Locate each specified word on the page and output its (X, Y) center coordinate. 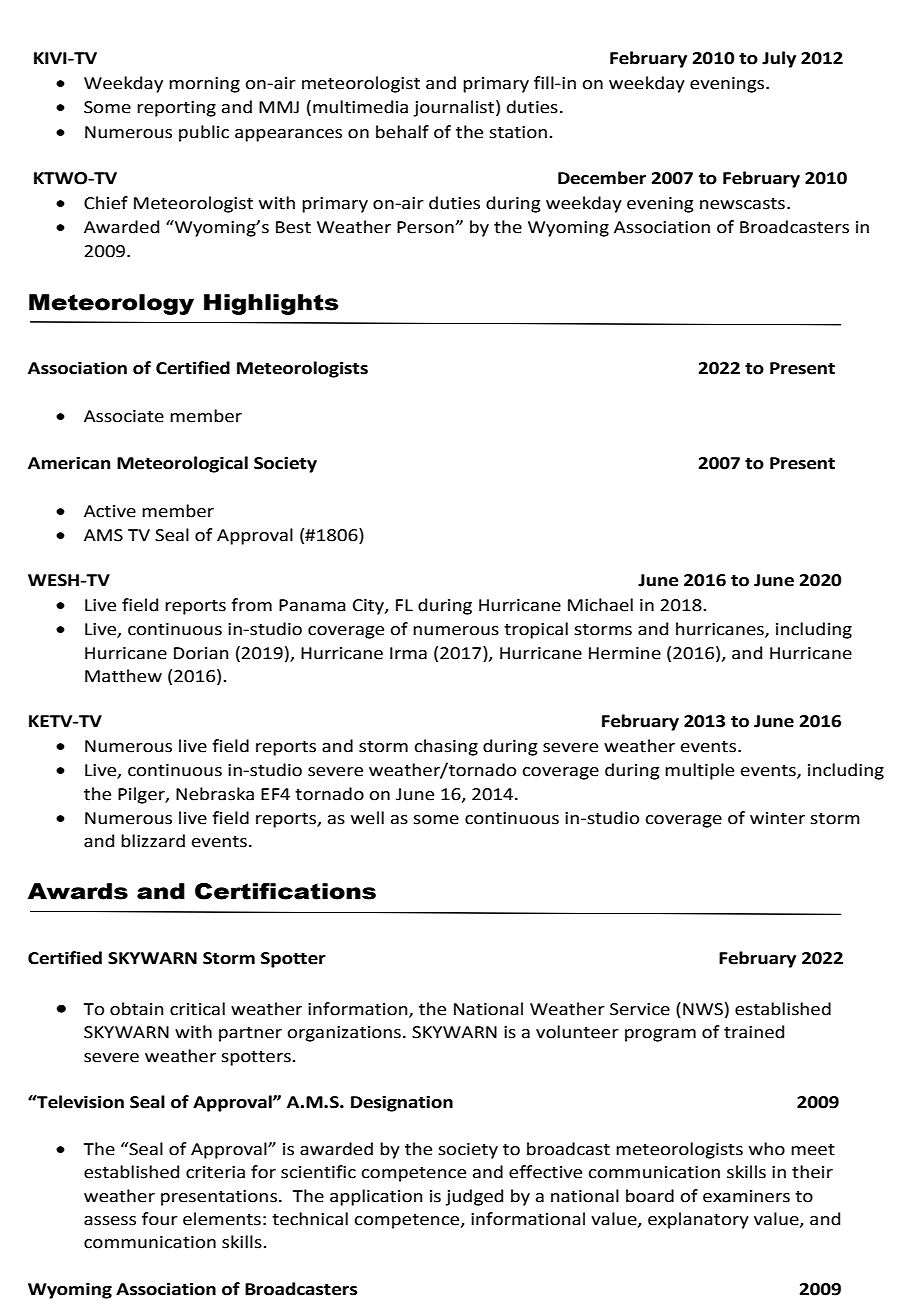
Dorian (201, 653)
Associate (124, 416)
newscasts (742, 204)
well (367, 818)
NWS (703, 1009)
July (779, 59)
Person (425, 227)
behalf (402, 132)
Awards (77, 891)
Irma (408, 653)
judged (474, 1197)
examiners (746, 1196)
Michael (600, 605)
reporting (176, 109)
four (160, 1219)
